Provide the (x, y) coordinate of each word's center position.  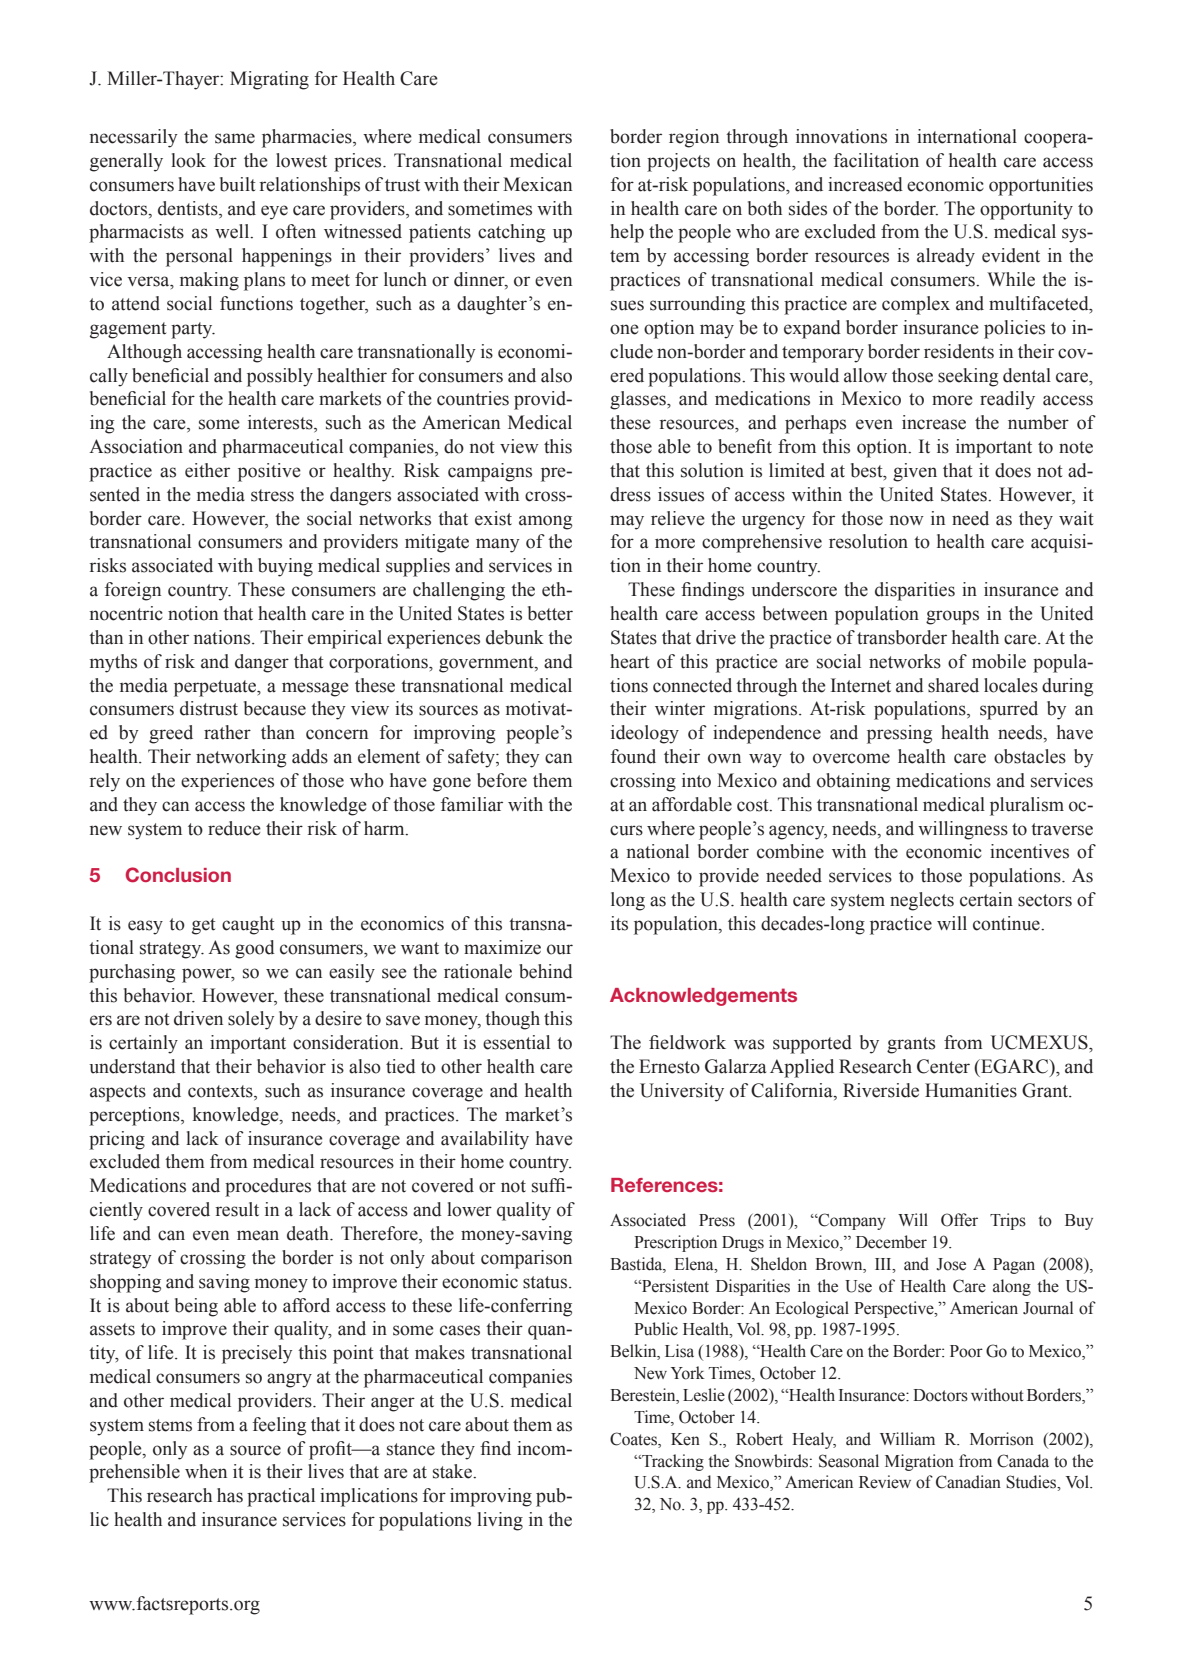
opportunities (1041, 186)
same (235, 138)
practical (281, 1497)
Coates (634, 1439)
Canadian (968, 1482)
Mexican (537, 184)
